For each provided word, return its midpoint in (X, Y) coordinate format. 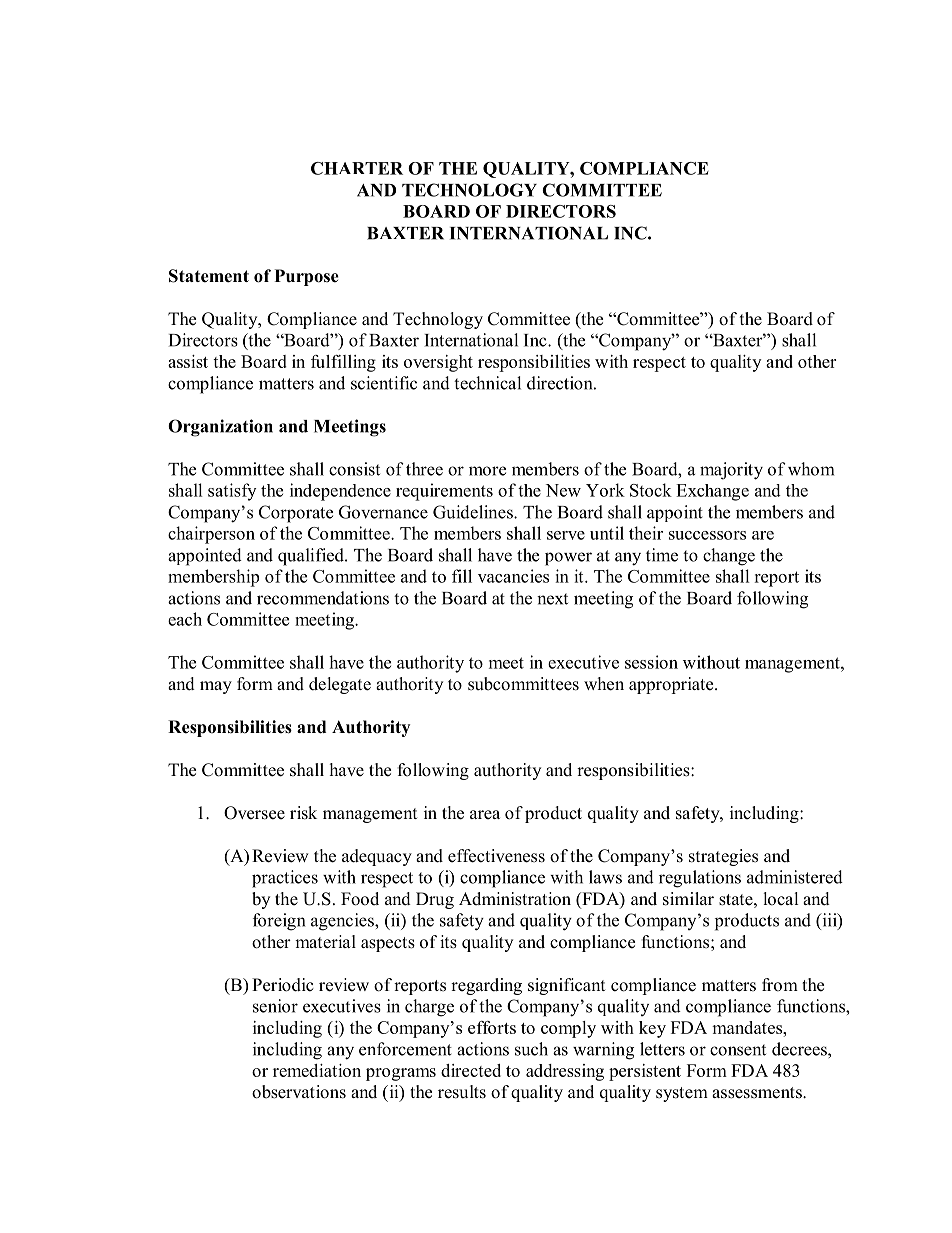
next (552, 599)
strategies (723, 857)
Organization (220, 428)
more (487, 471)
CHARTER (357, 168)
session (651, 662)
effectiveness (496, 856)
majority (731, 471)
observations (299, 1092)
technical (487, 383)
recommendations (323, 598)
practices (285, 879)
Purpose (307, 277)
